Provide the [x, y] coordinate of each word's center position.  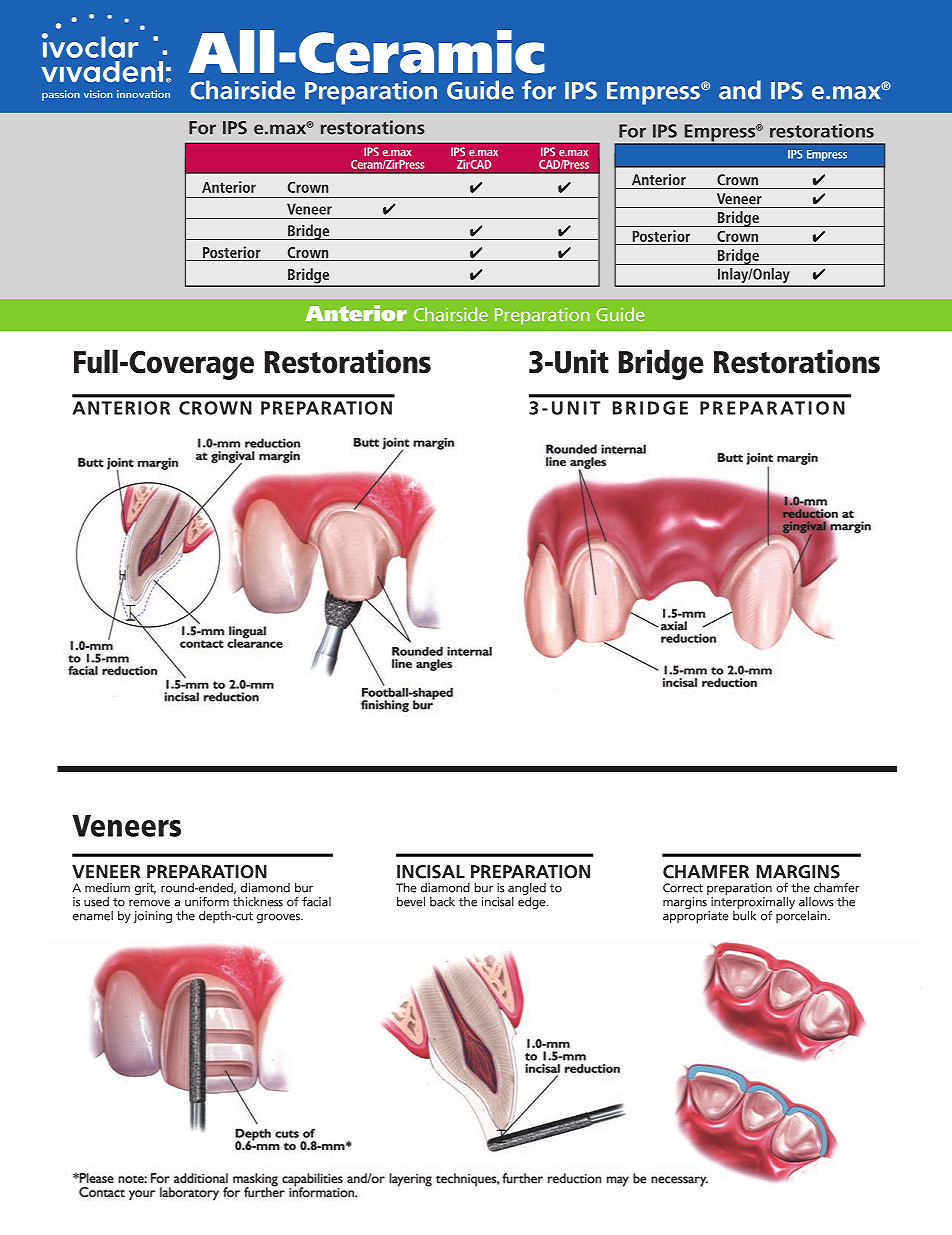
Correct [683, 888]
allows [816, 902]
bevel [411, 902]
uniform [207, 902]
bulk [744, 914]
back [442, 902]
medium [107, 888]
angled [527, 889]
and [740, 90]
